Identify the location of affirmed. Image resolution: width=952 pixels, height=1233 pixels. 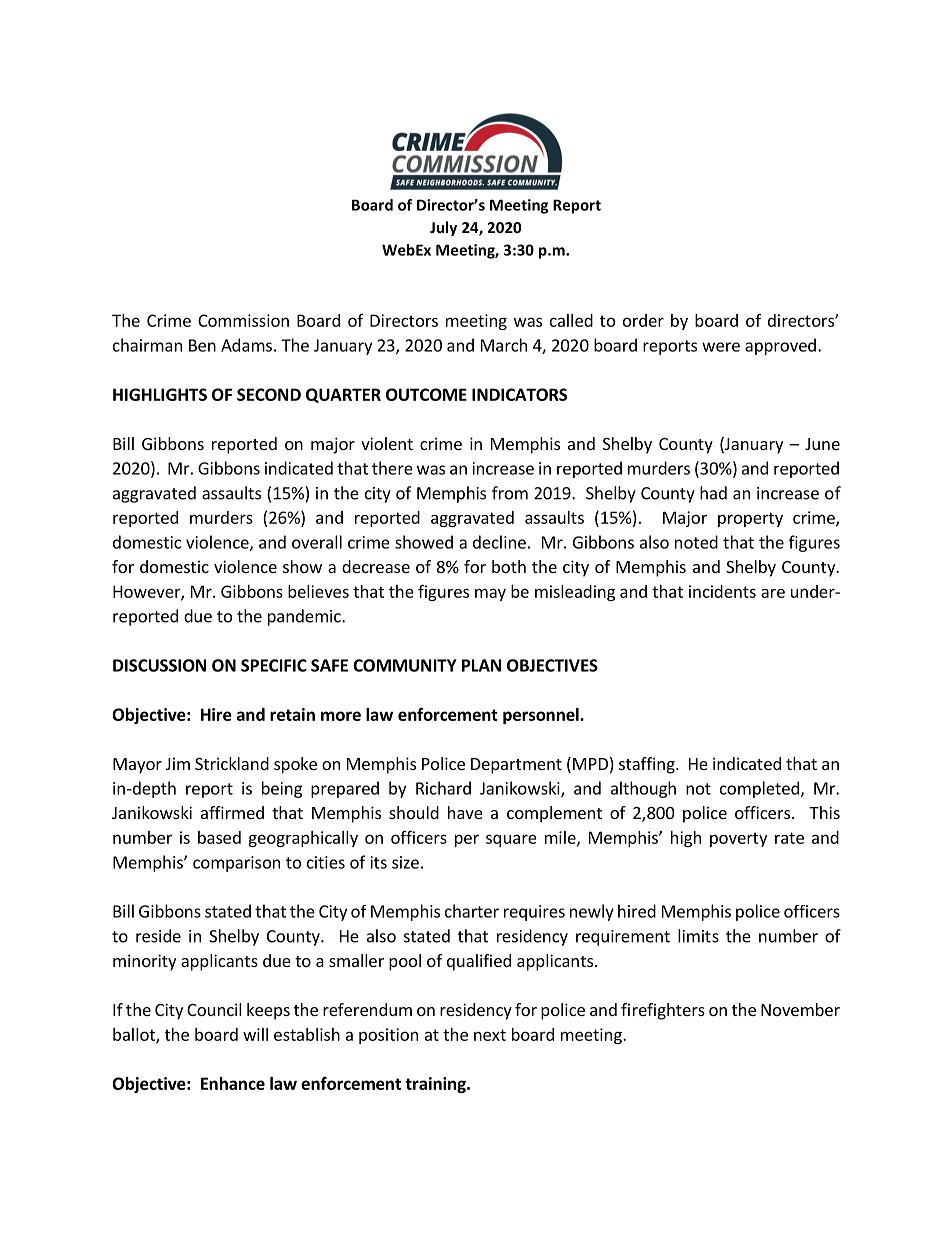
(232, 812).
